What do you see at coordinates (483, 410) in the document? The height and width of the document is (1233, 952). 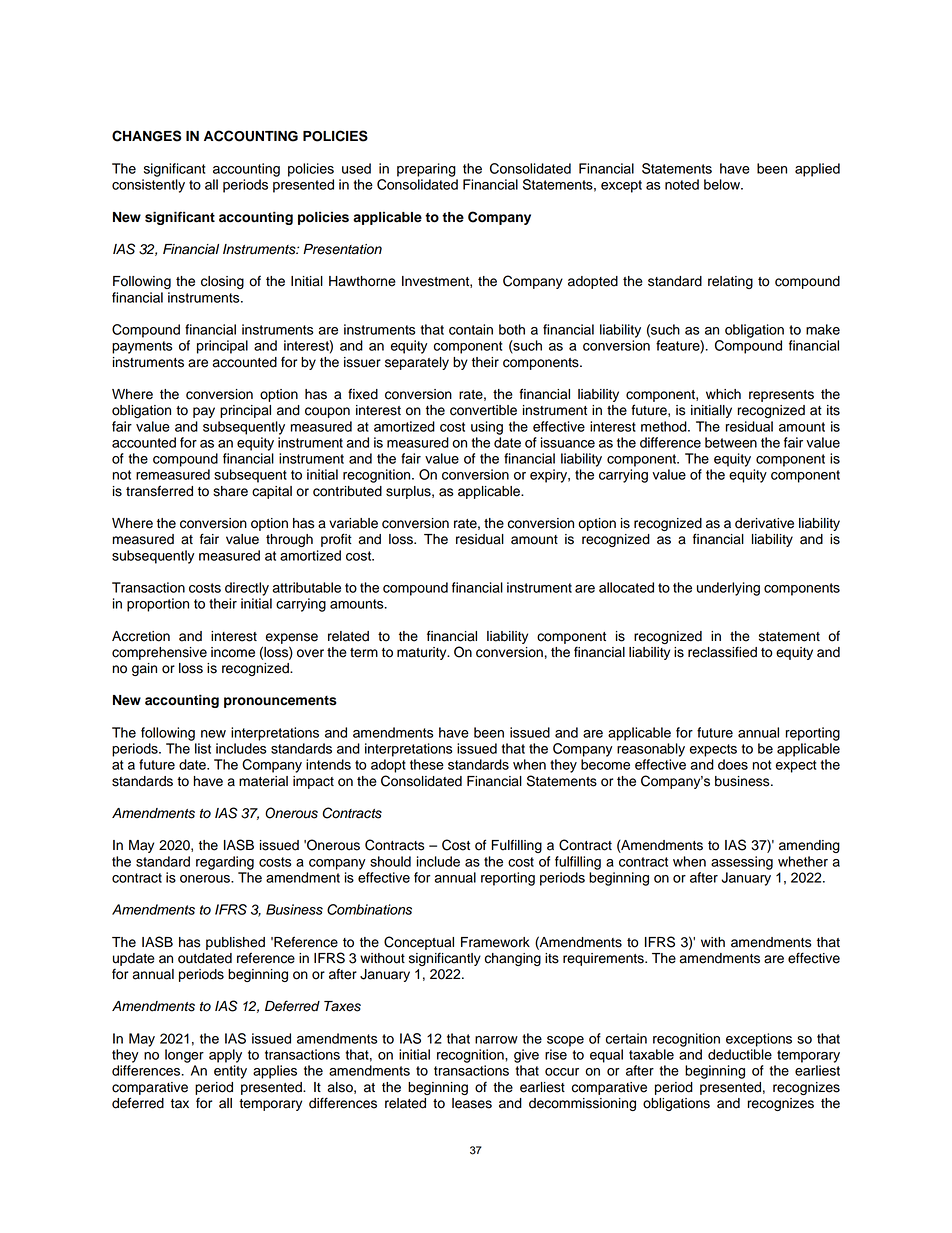 I see `convertible` at bounding box center [483, 410].
